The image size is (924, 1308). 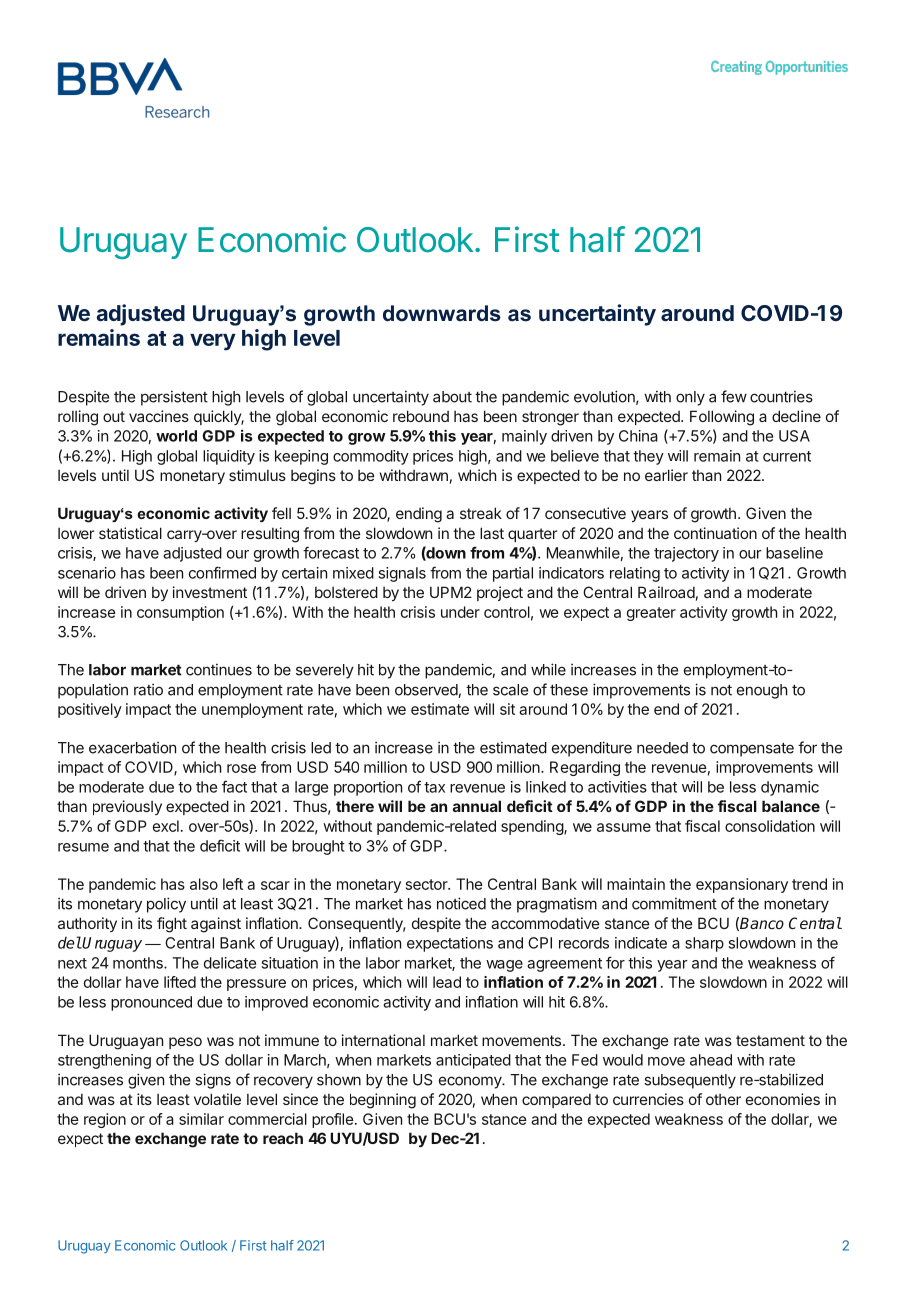 What do you see at coordinates (421, 416) in the image?
I see `rebound` at bounding box center [421, 416].
